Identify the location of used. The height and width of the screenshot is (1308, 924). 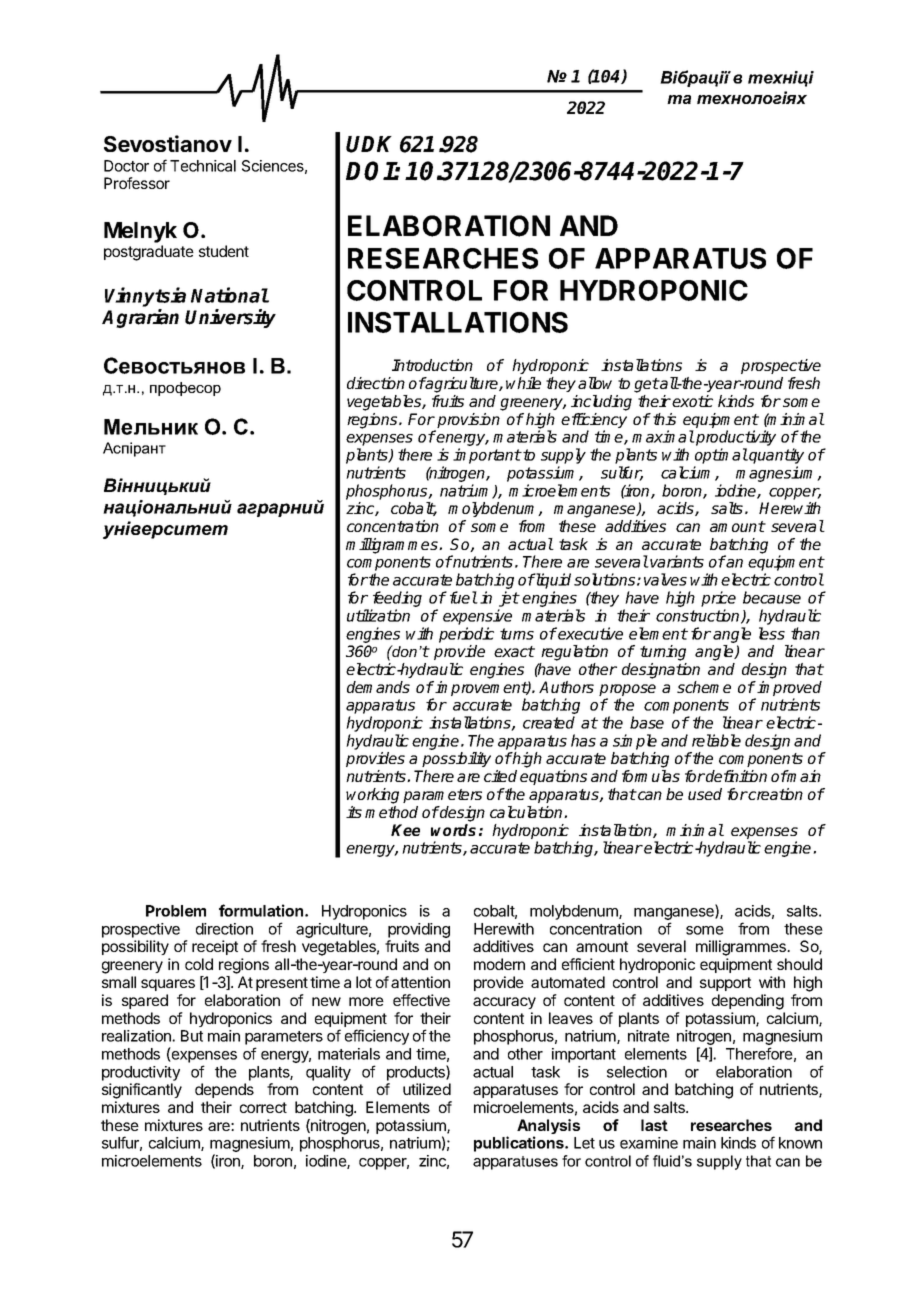
(705, 794).
